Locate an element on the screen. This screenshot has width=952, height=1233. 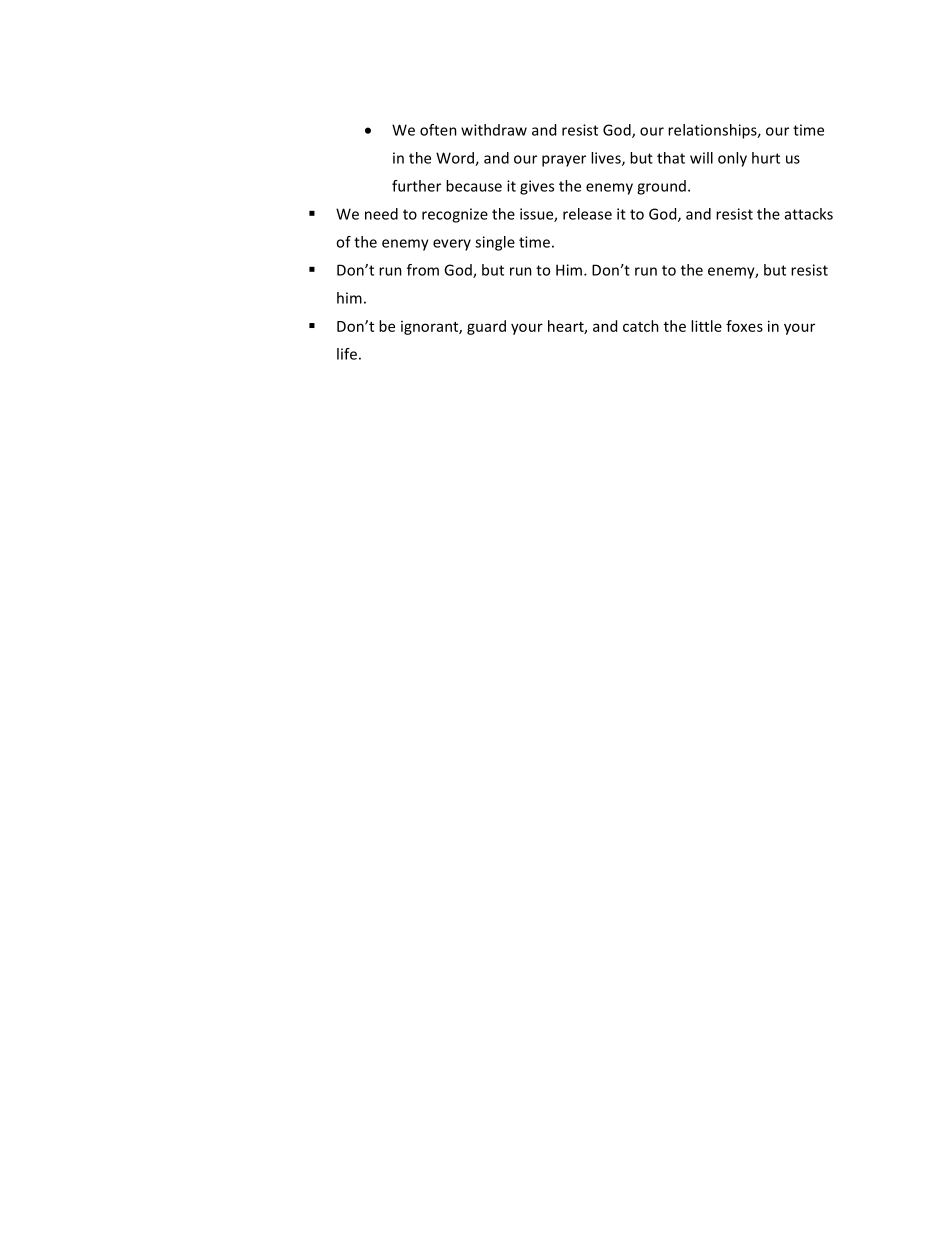
often is located at coordinates (438, 130).
